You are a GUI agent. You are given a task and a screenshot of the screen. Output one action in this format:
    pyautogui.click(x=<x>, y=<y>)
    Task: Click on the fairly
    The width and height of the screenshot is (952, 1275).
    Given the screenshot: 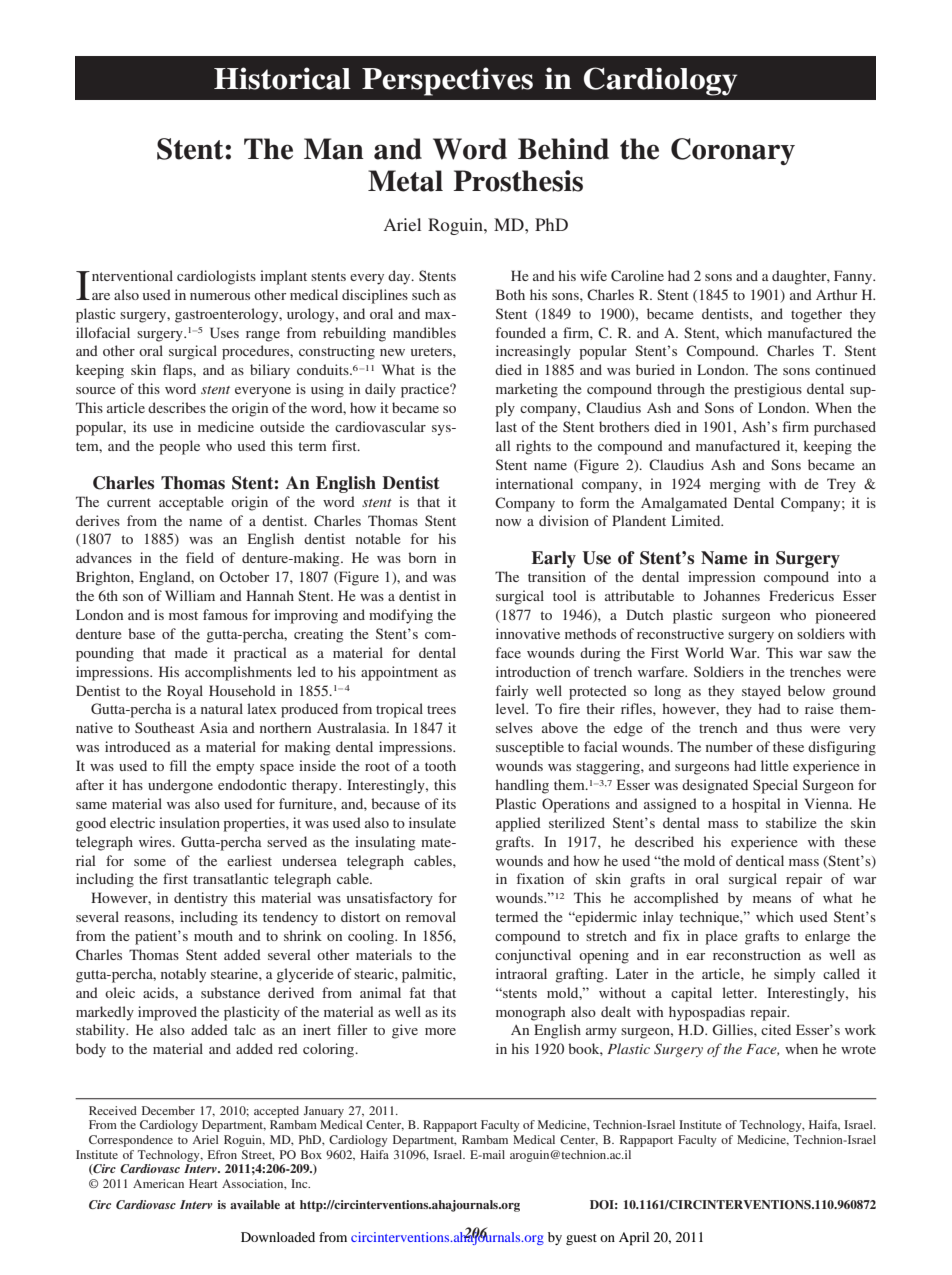 What is the action you would take?
    pyautogui.click(x=512, y=692)
